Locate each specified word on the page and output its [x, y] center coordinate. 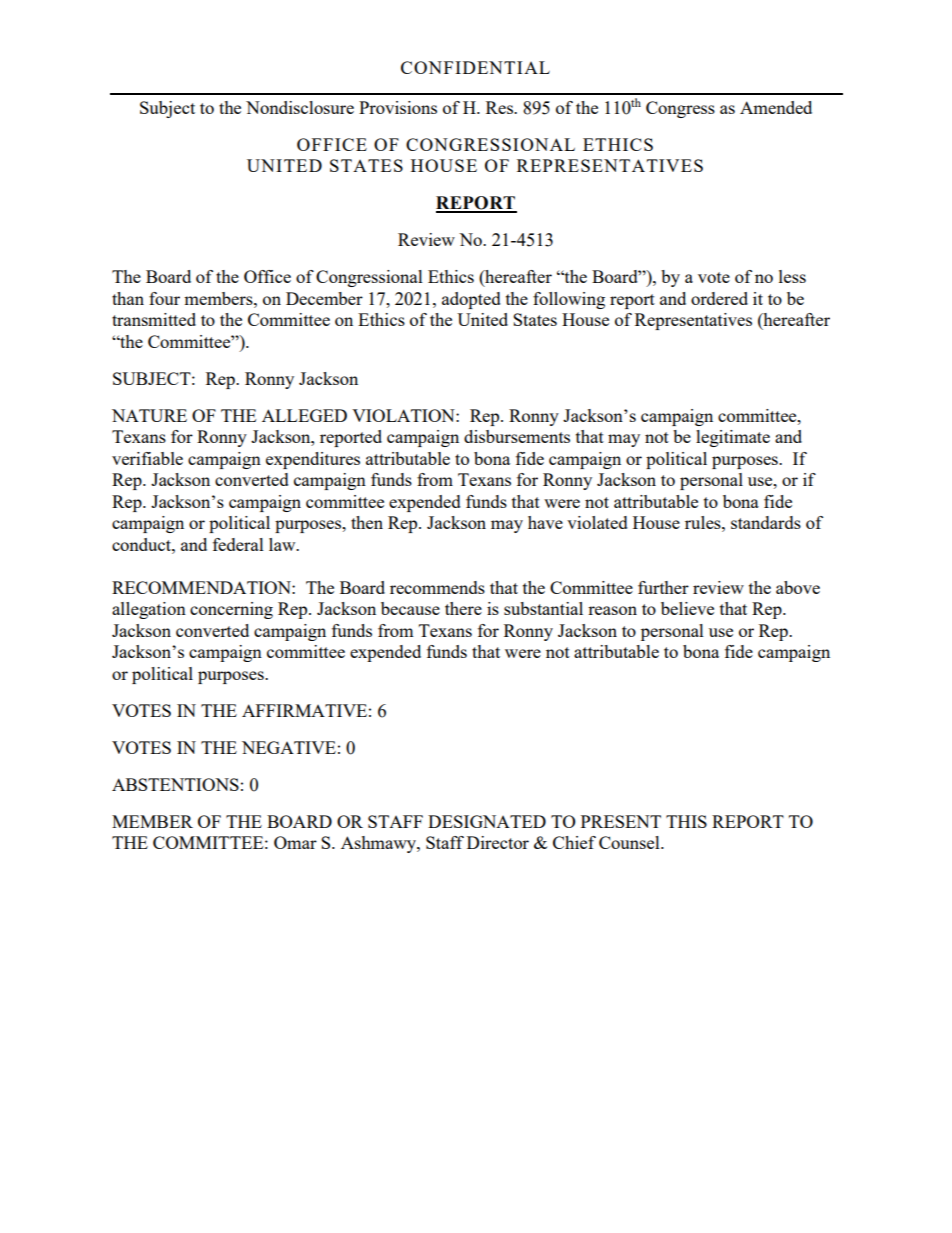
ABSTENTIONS [175, 784]
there [463, 608]
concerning [231, 610]
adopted [471, 300]
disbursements [517, 436]
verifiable [147, 458]
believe [687, 608]
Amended [776, 107]
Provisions [398, 107]
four [164, 298]
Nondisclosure [300, 107]
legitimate [733, 438]
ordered [719, 298]
